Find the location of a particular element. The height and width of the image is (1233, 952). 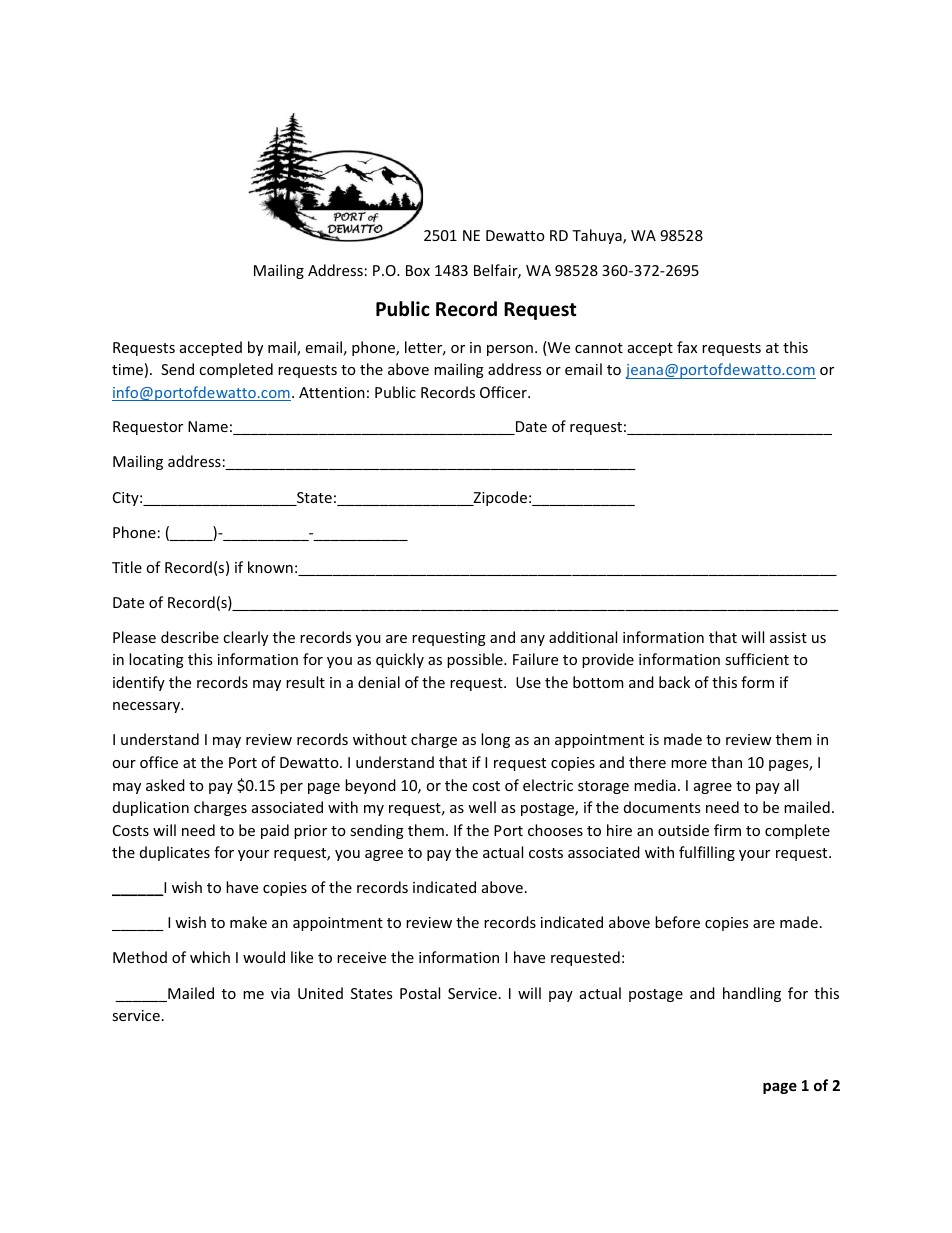

person is located at coordinates (510, 350).
